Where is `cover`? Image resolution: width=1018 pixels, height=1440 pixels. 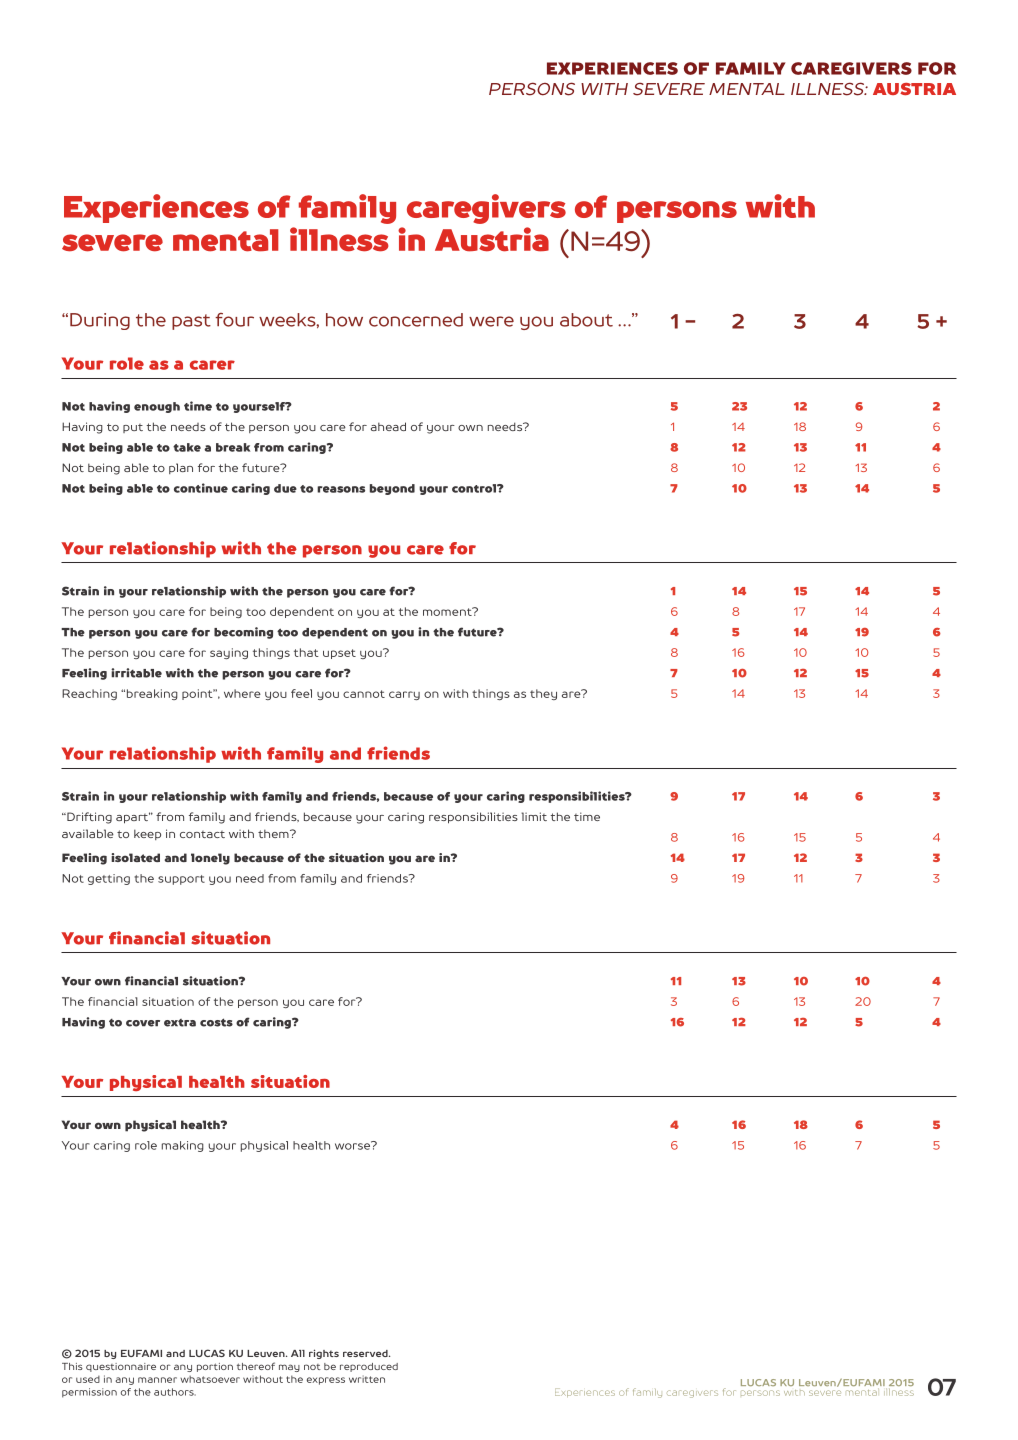
cover is located at coordinates (143, 1023).
